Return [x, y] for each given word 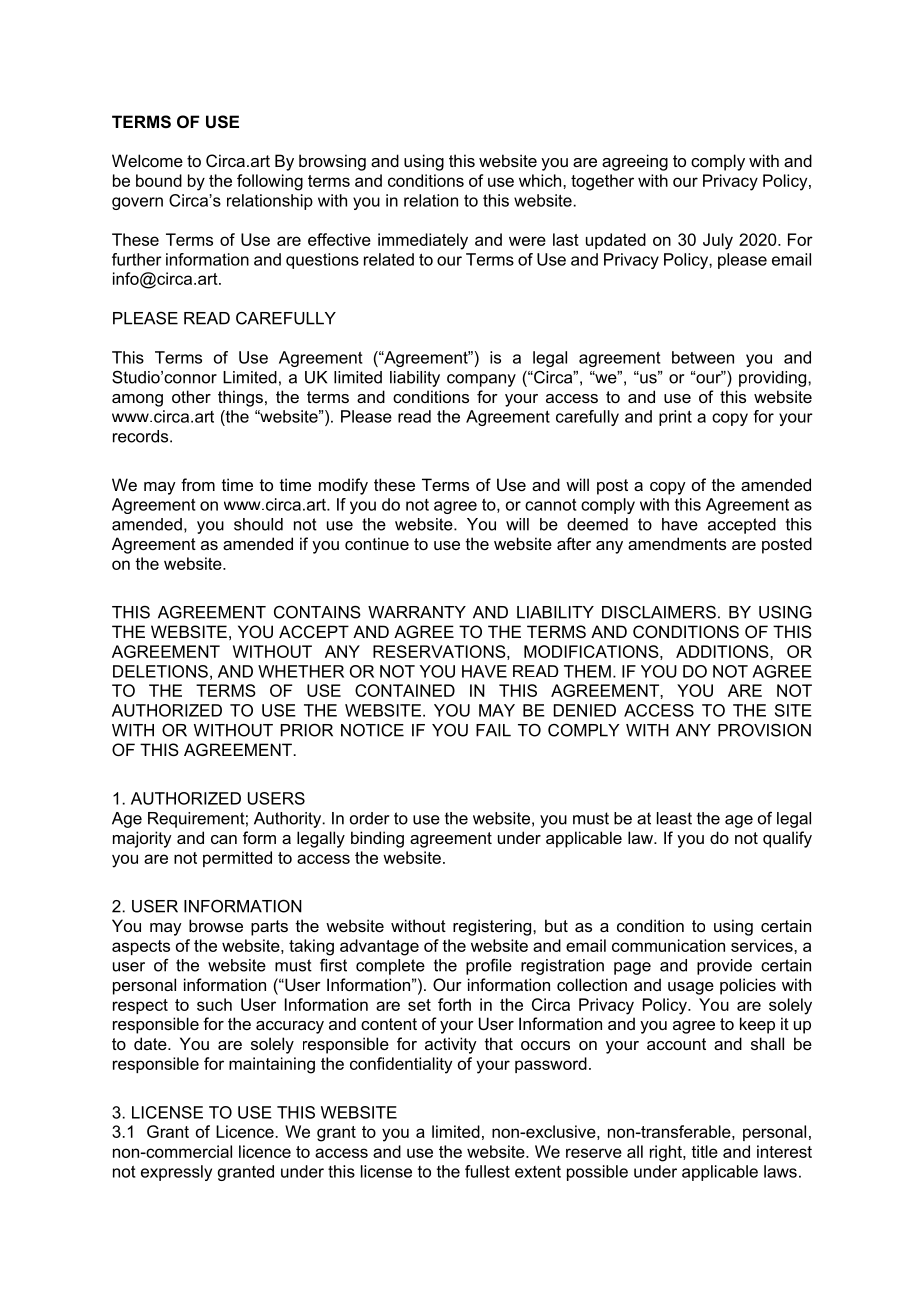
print [675, 418]
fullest [487, 1171]
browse [216, 925]
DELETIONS [160, 671]
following [270, 182]
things [240, 398]
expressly [176, 1173]
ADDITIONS [723, 651]
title [704, 1151]
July [718, 241]
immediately [423, 241]
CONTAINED [405, 690]
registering [493, 927]
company [481, 380]
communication [668, 945]
